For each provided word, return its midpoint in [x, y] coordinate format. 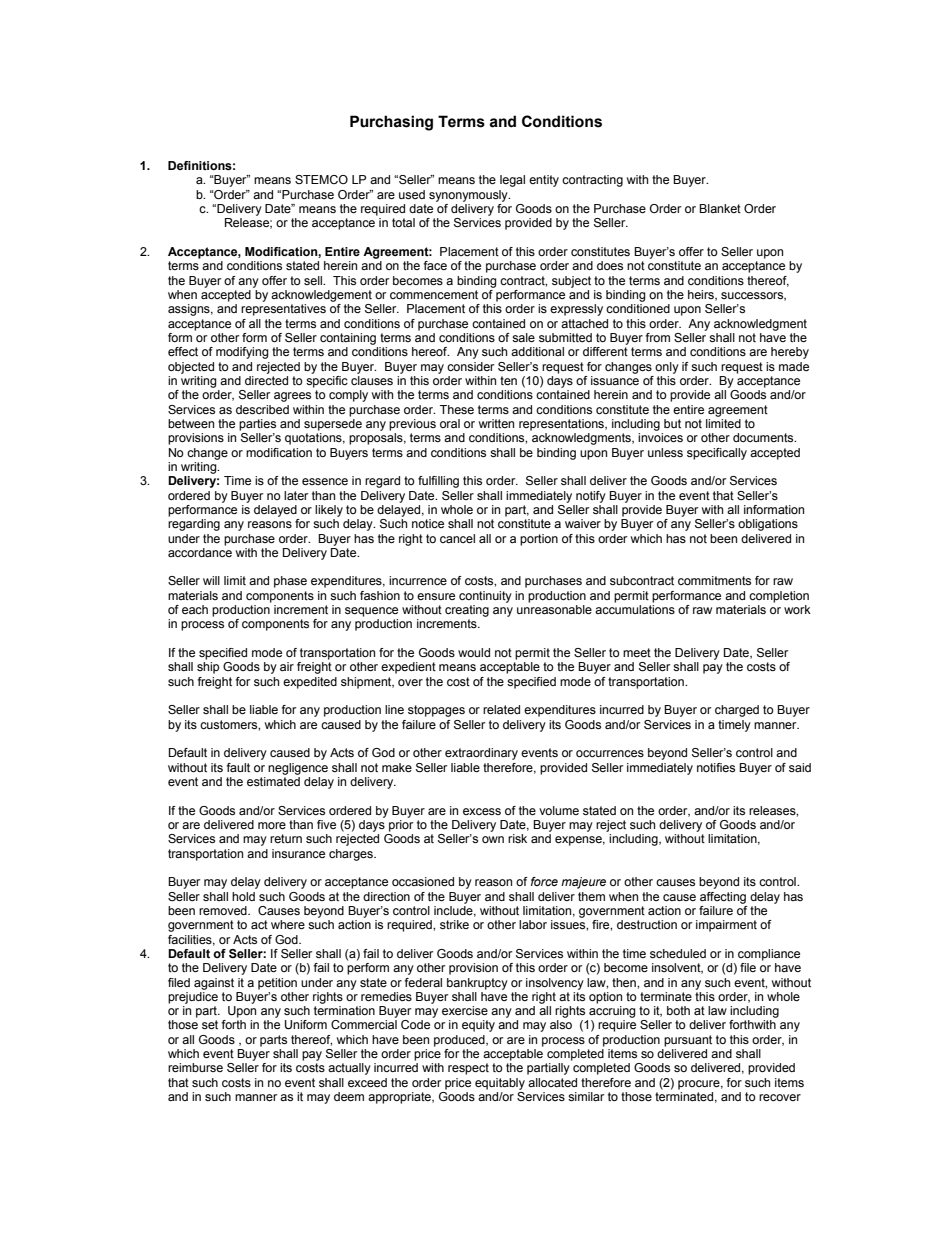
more [272, 825]
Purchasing [391, 123]
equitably [500, 1084]
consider [470, 366]
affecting [723, 898]
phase [290, 582]
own [493, 839]
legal [512, 181]
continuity [485, 597]
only [667, 368]
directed [266, 380]
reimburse [195, 1067]
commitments [714, 580]
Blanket [720, 208]
